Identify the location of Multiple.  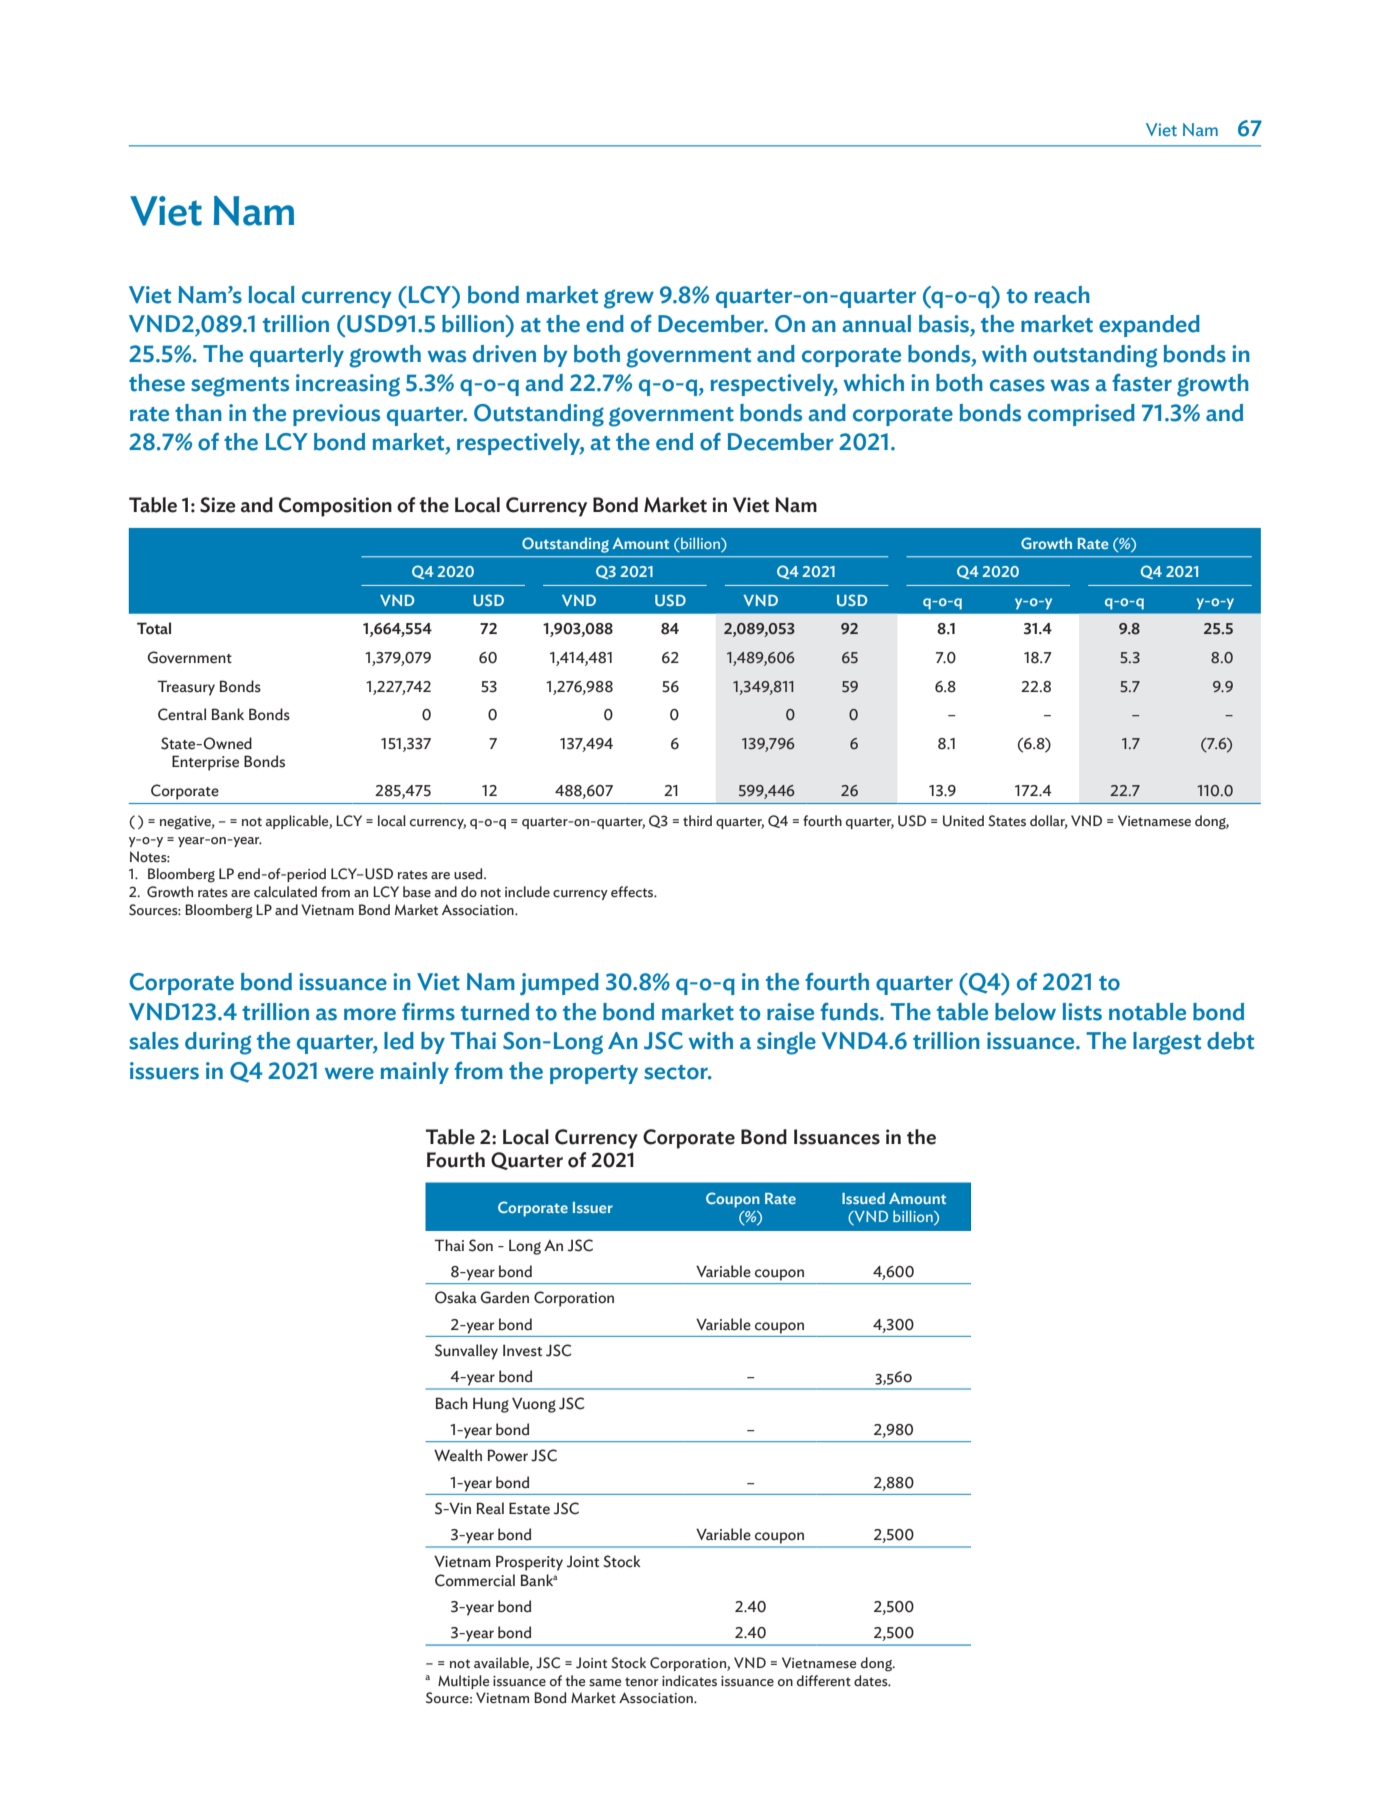
(463, 1682).
